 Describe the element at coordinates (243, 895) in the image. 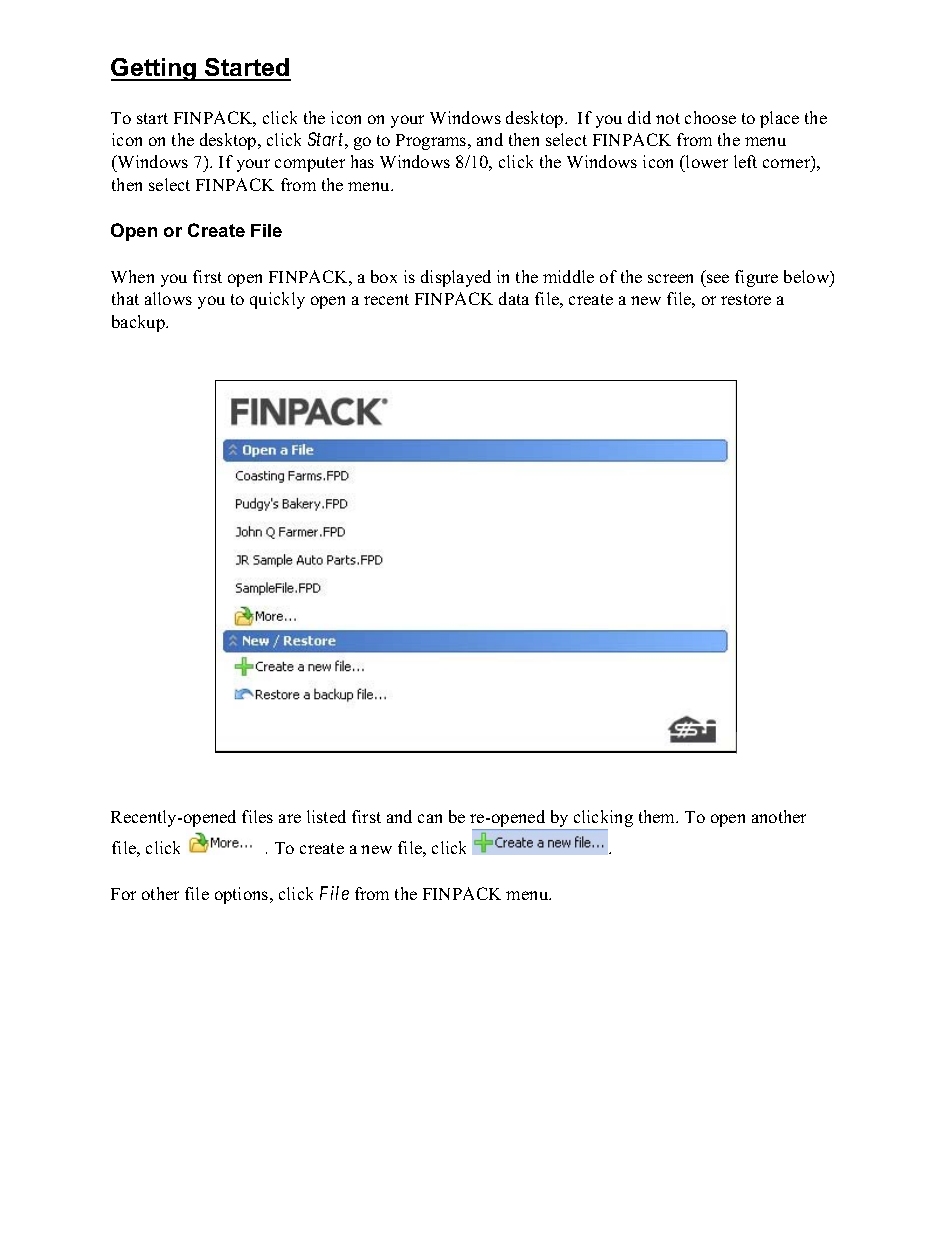

I see `options` at that location.
